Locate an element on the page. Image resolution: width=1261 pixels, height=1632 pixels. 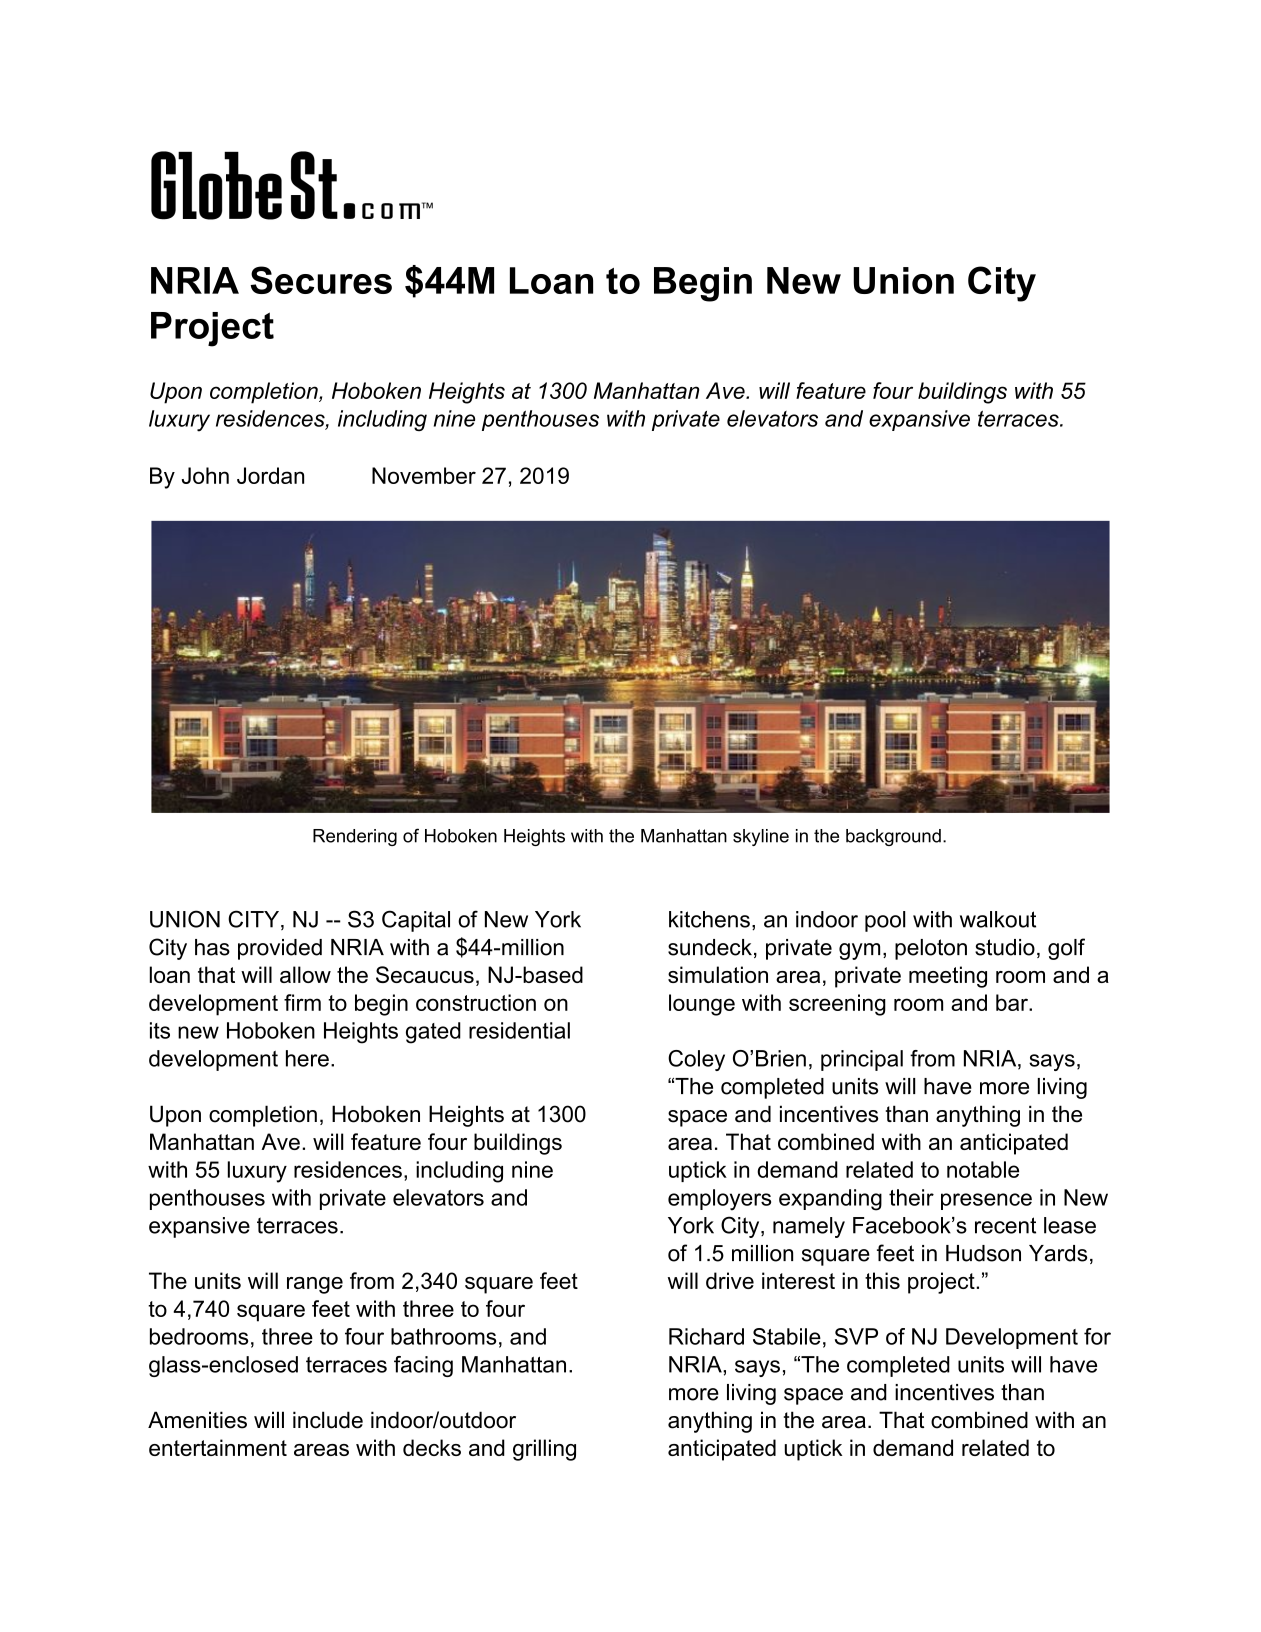
Secures is located at coordinates (321, 280).
